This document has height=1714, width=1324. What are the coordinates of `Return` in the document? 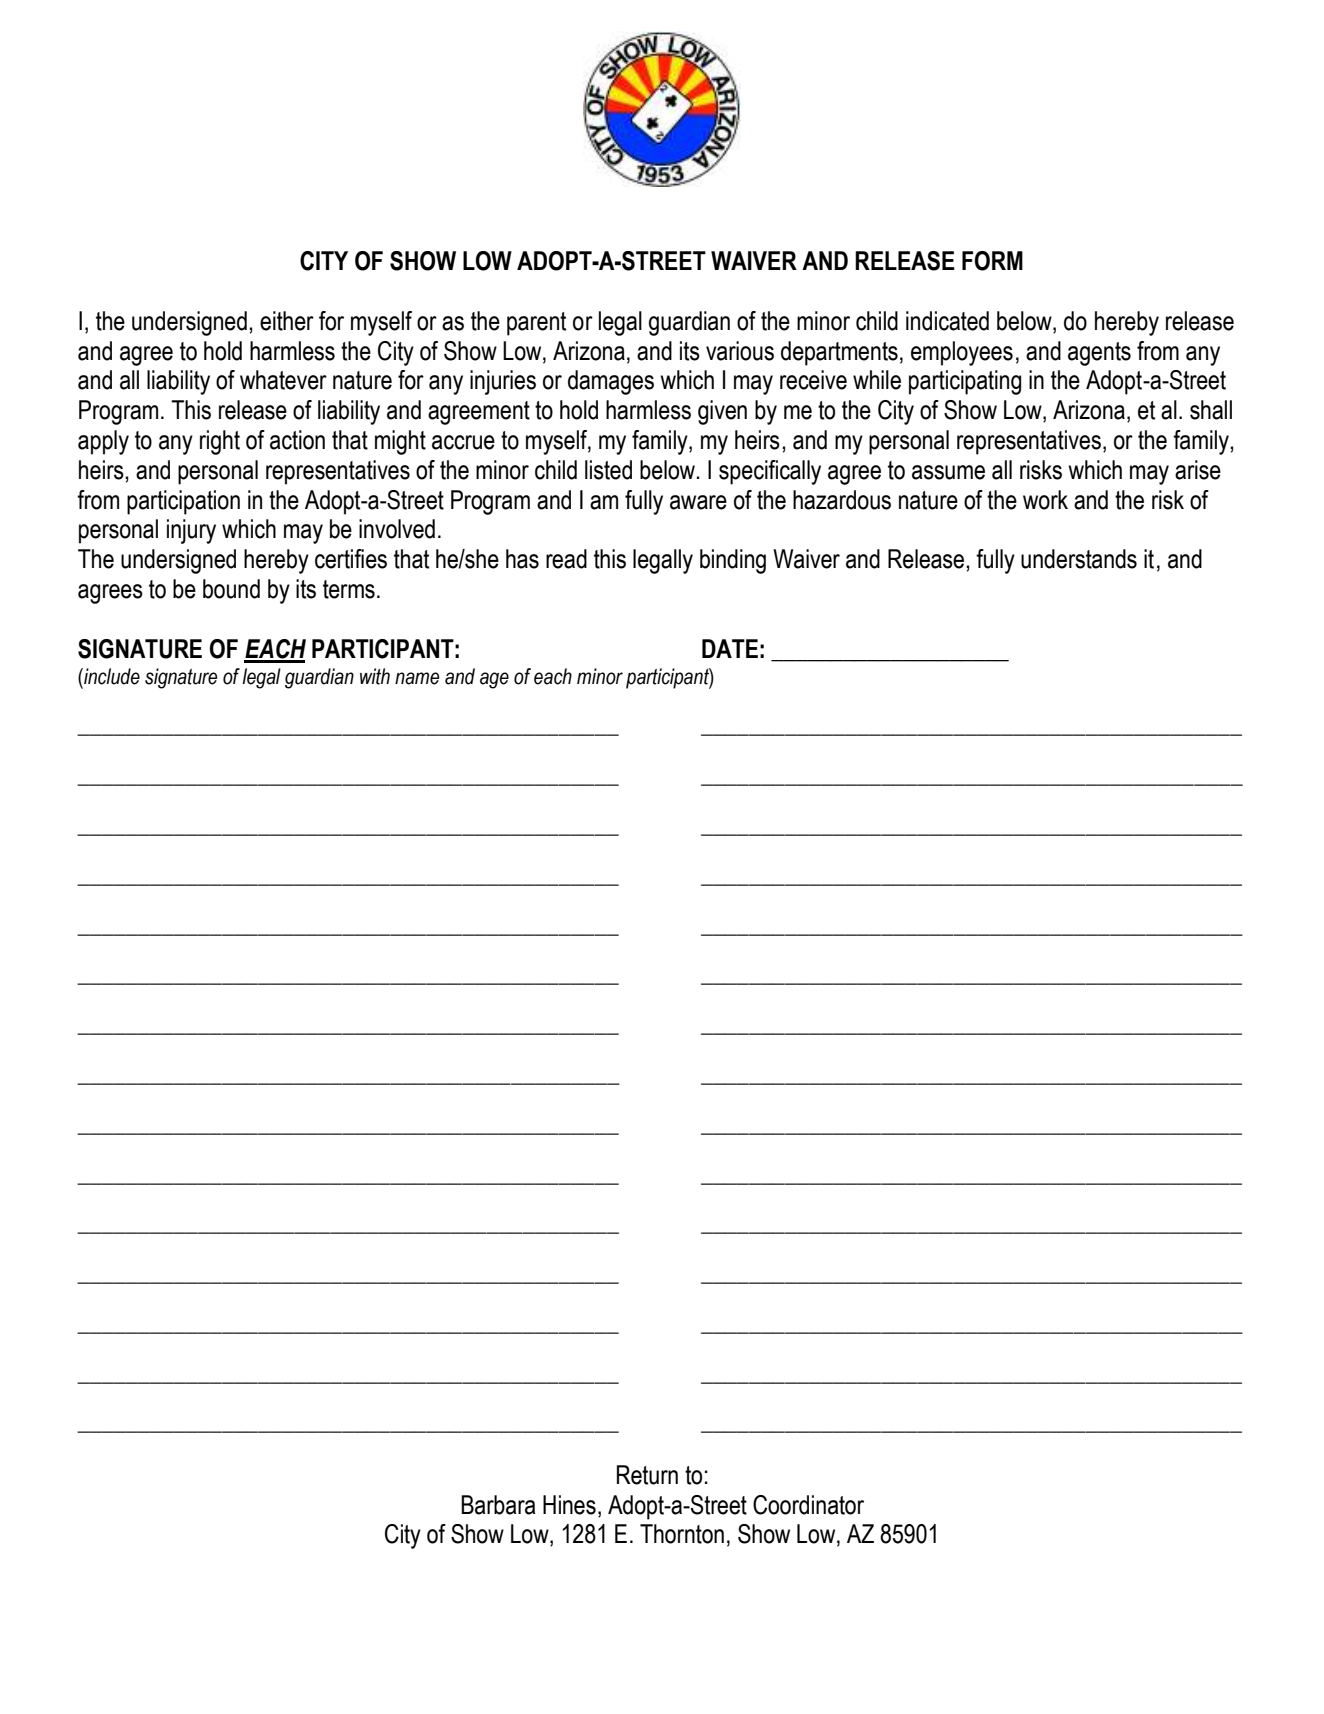 It's located at (647, 1475).
